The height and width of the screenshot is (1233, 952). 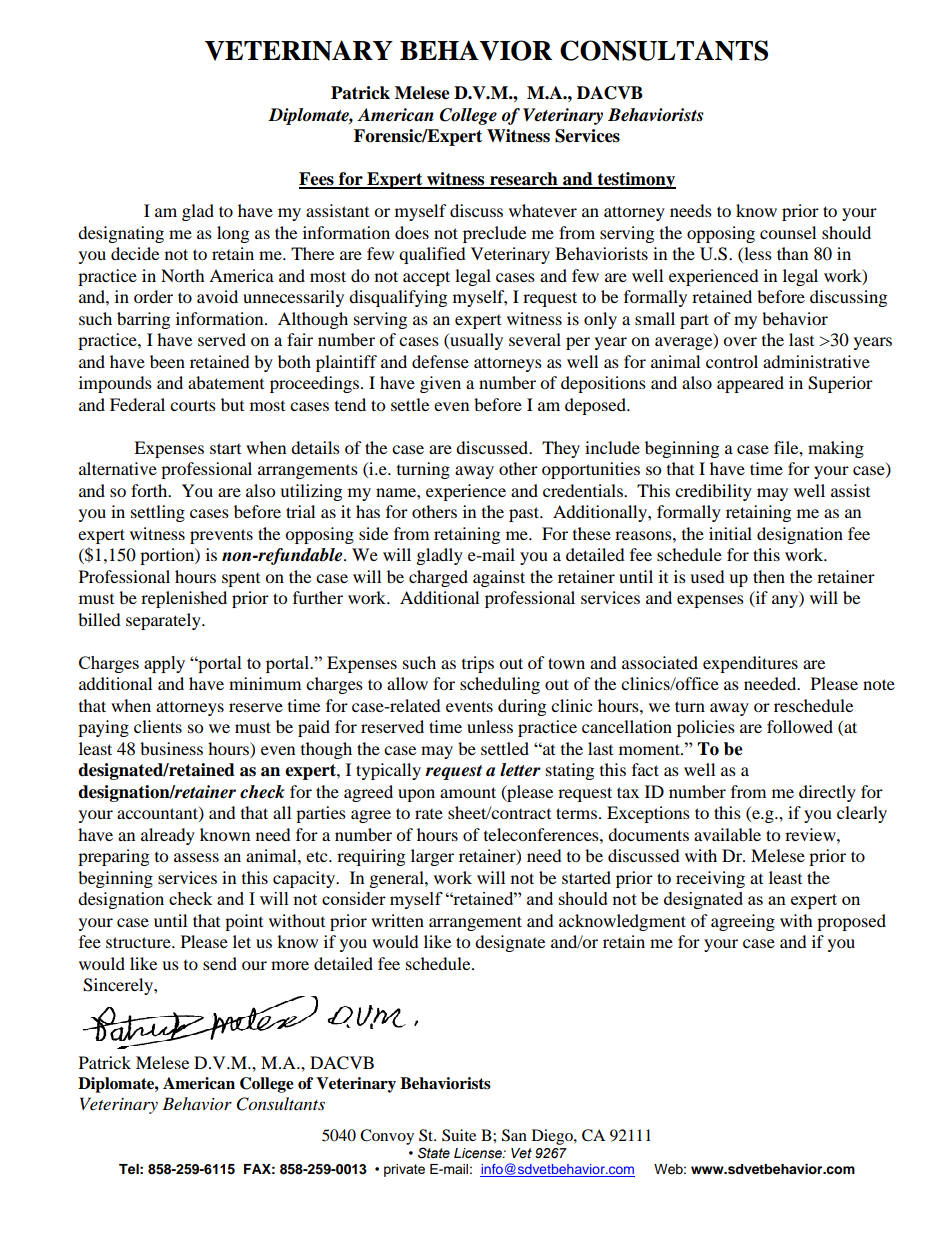 I want to click on counsel, so click(x=788, y=232).
